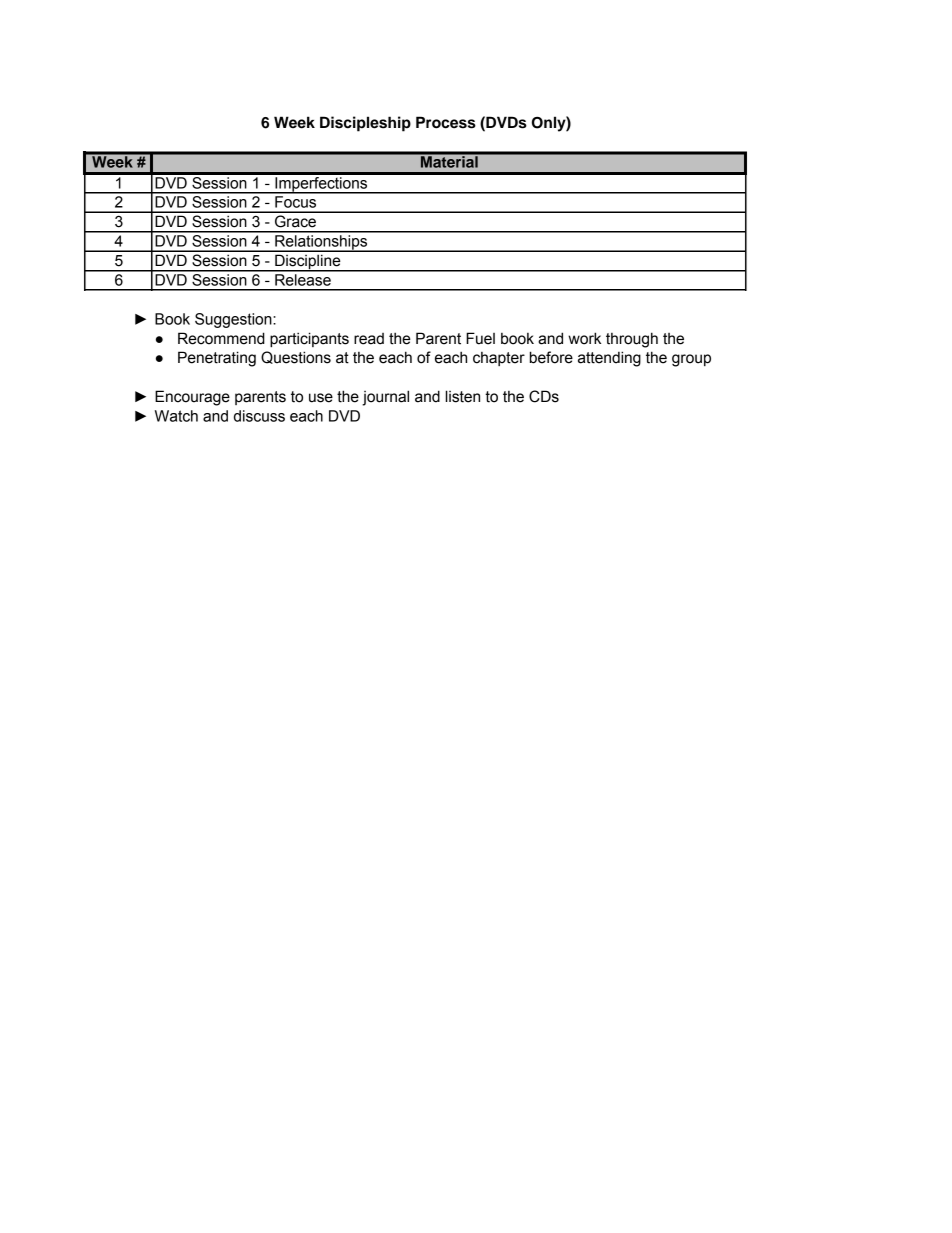  Describe the element at coordinates (551, 357) in the screenshot. I see `before` at that location.
